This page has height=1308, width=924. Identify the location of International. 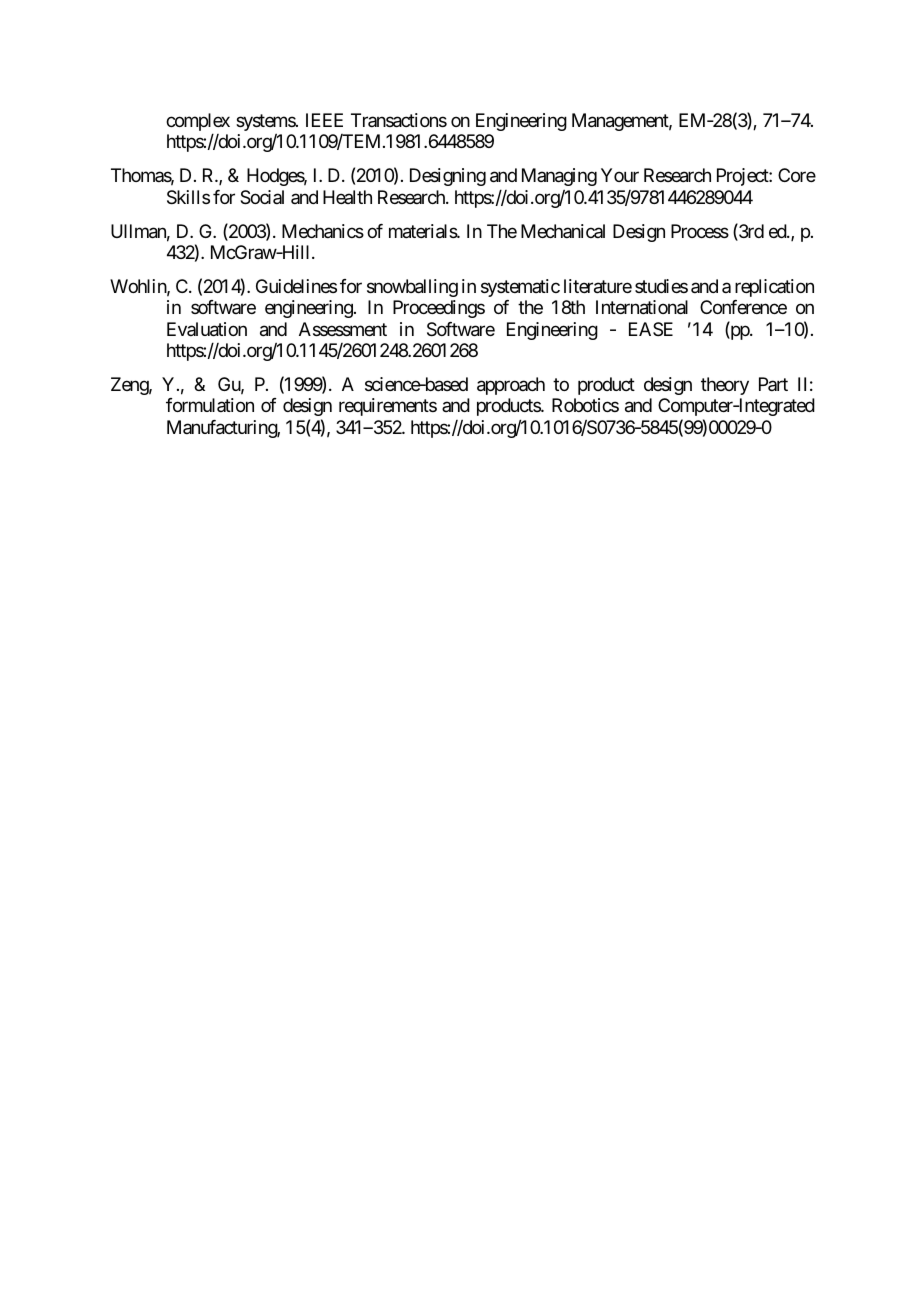
(642, 307).
